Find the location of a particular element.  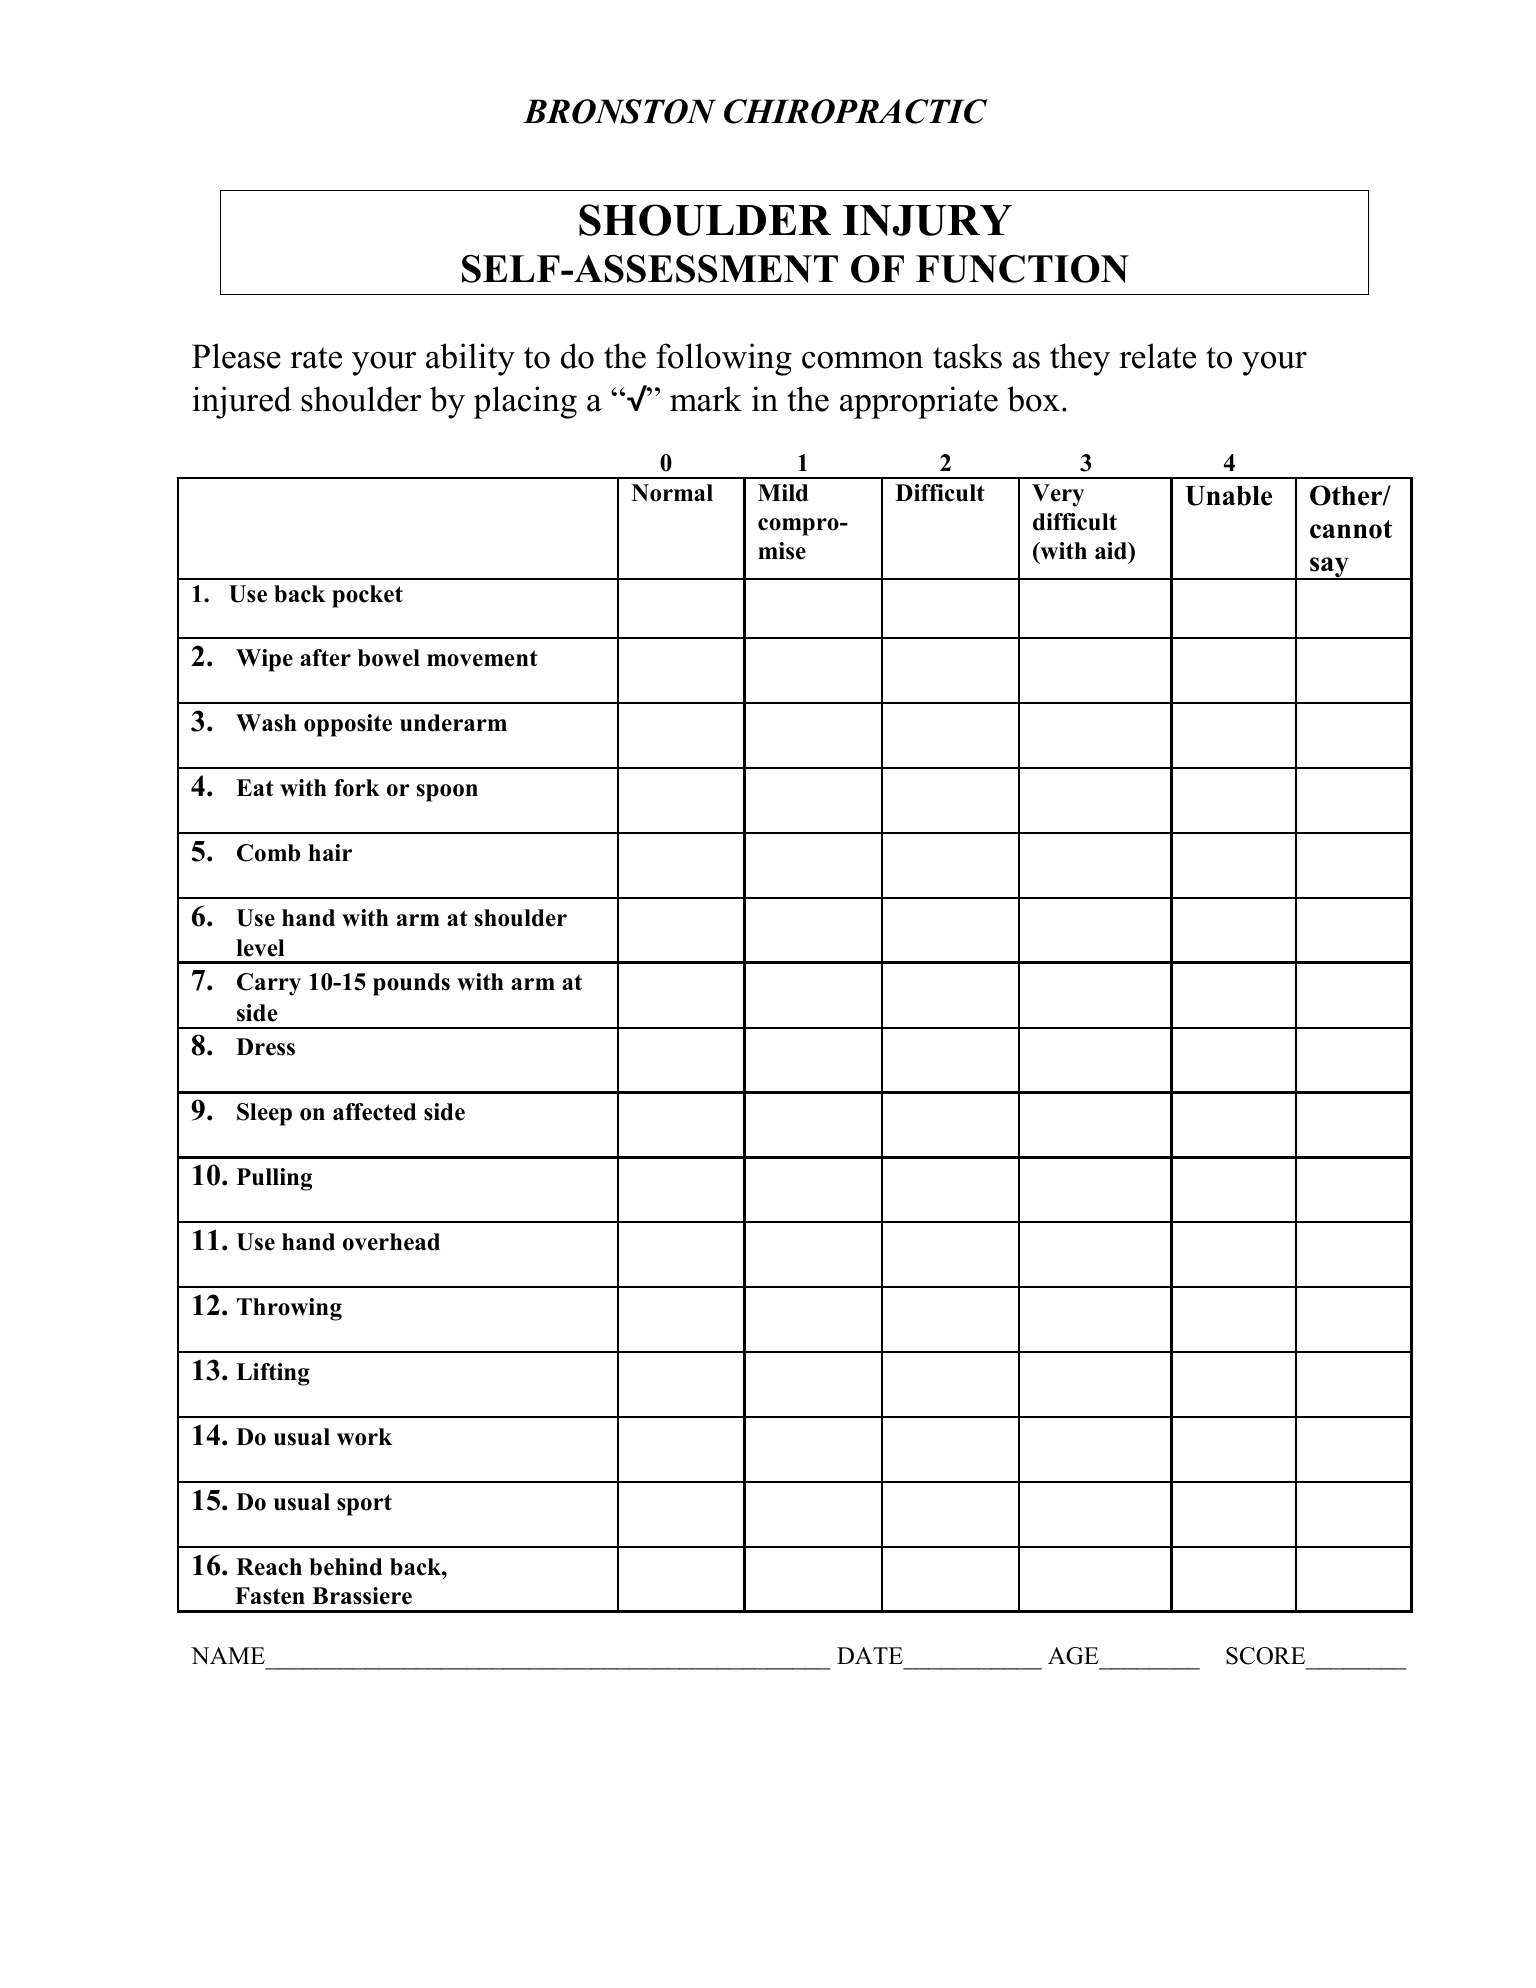

Mild is located at coordinates (783, 493).
